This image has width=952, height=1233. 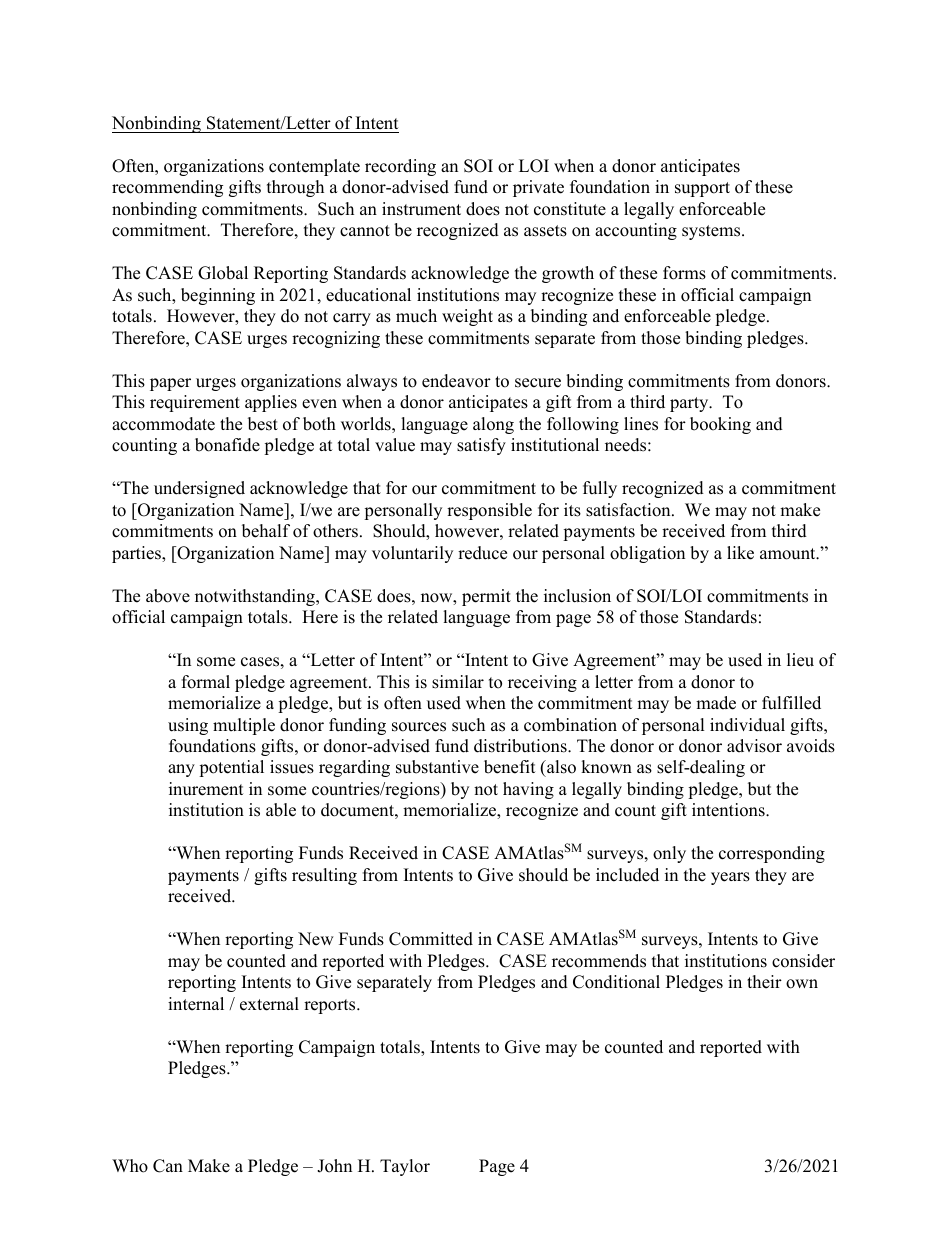 I want to click on Taylor, so click(x=405, y=1167).
